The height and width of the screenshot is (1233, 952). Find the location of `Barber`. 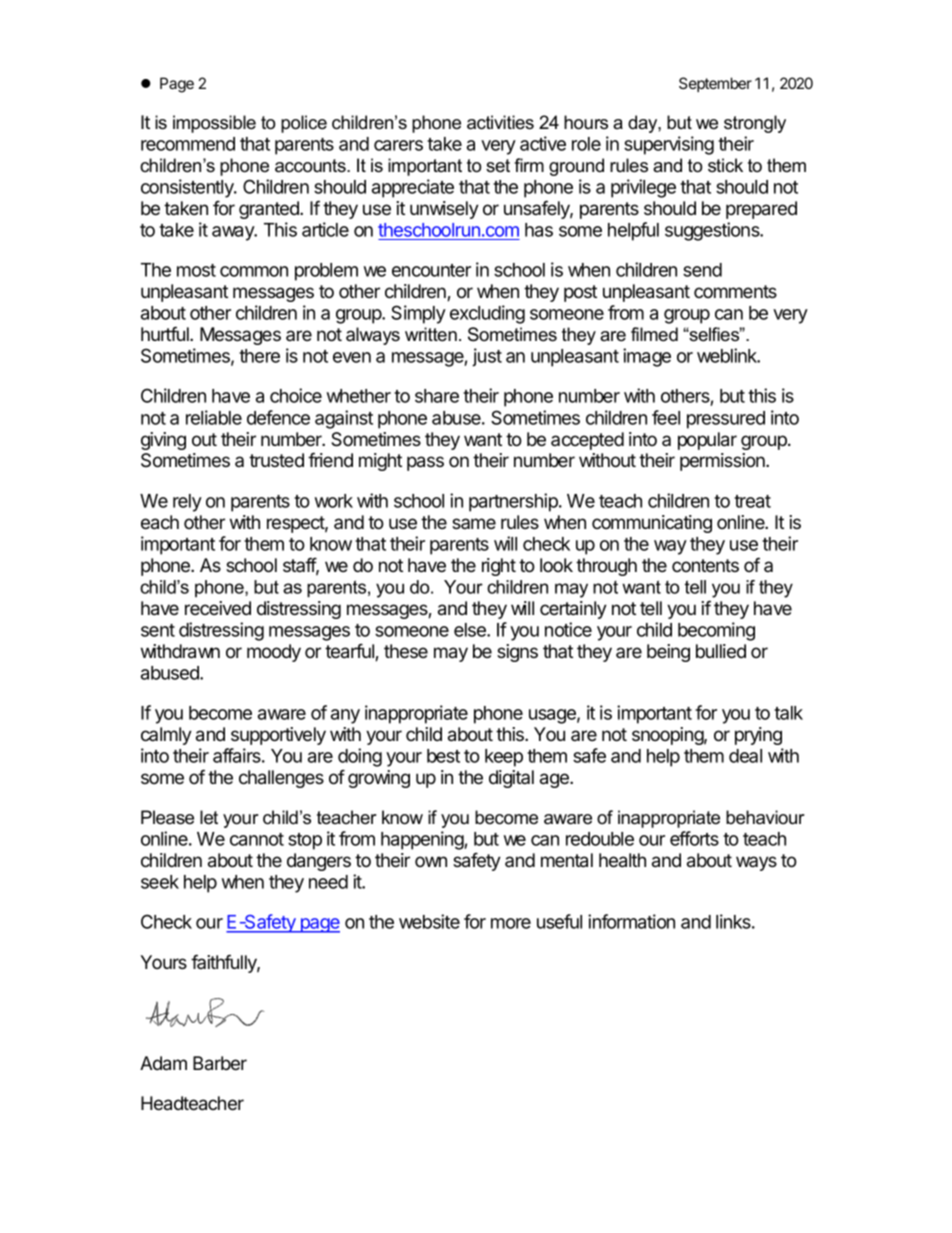

Barber is located at coordinates (220, 1063).
